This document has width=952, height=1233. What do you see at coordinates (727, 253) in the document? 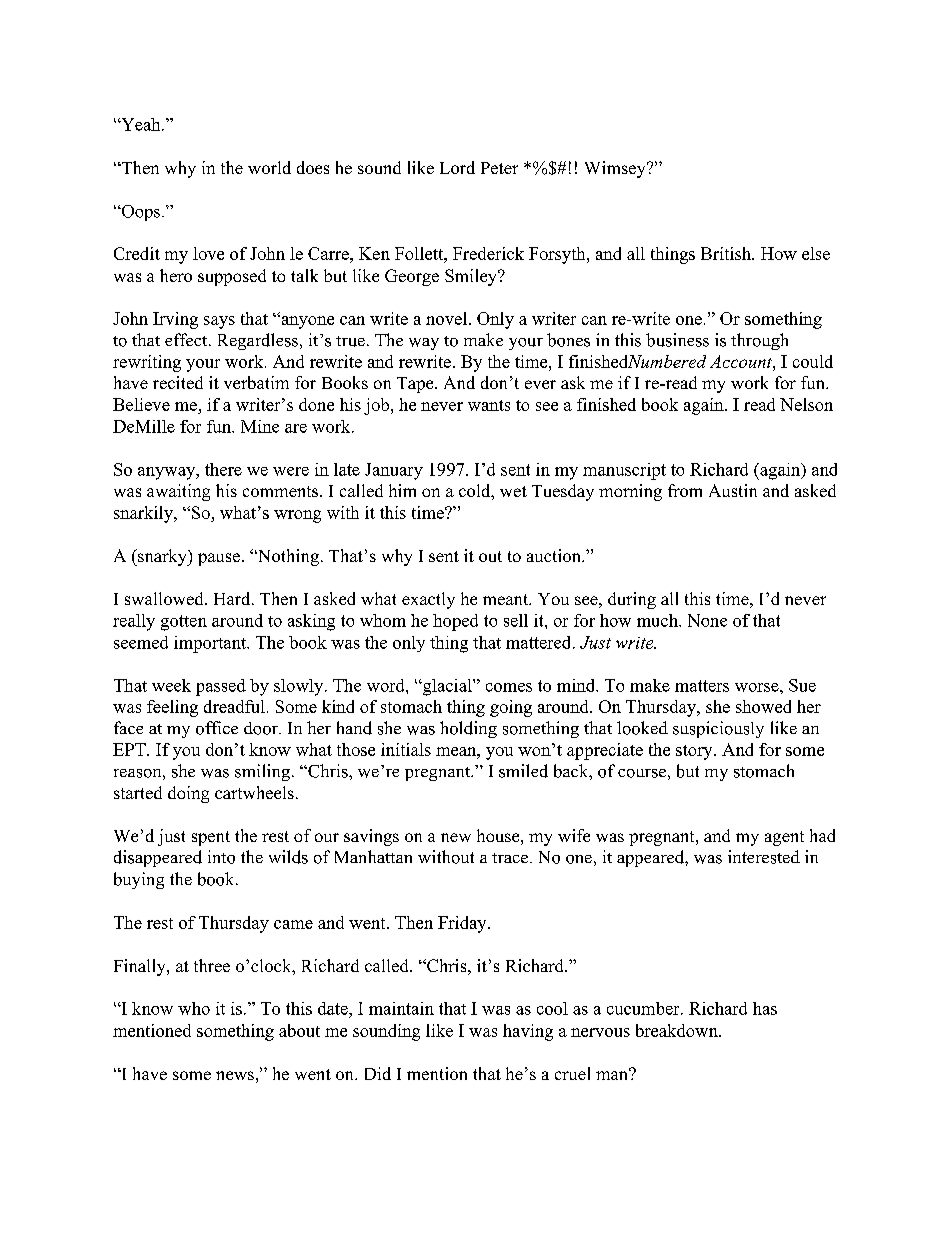
I see `British` at bounding box center [727, 253].
